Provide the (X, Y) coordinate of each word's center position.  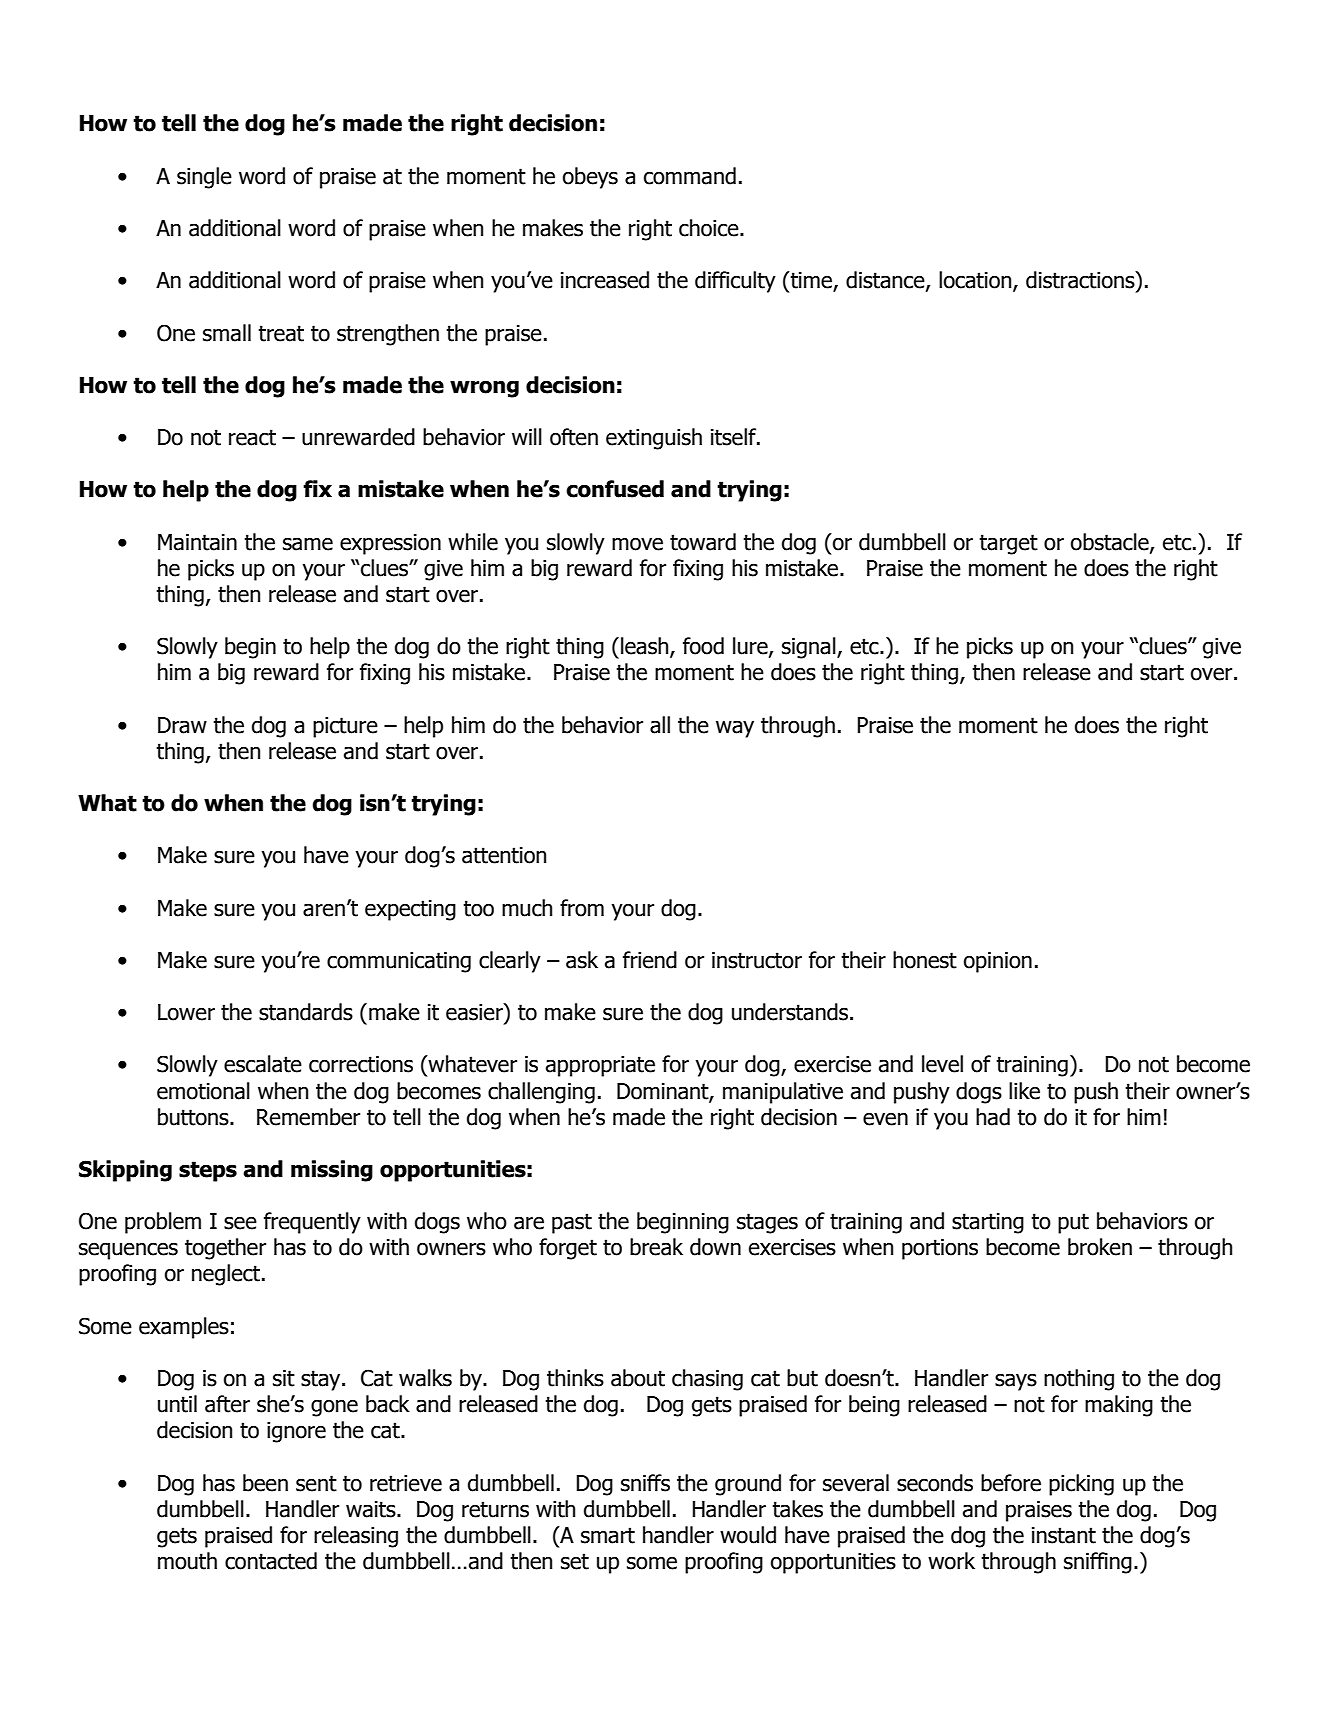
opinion (998, 962)
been (265, 1483)
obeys (590, 178)
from (582, 908)
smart (608, 1535)
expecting (410, 910)
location (976, 281)
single (204, 178)
